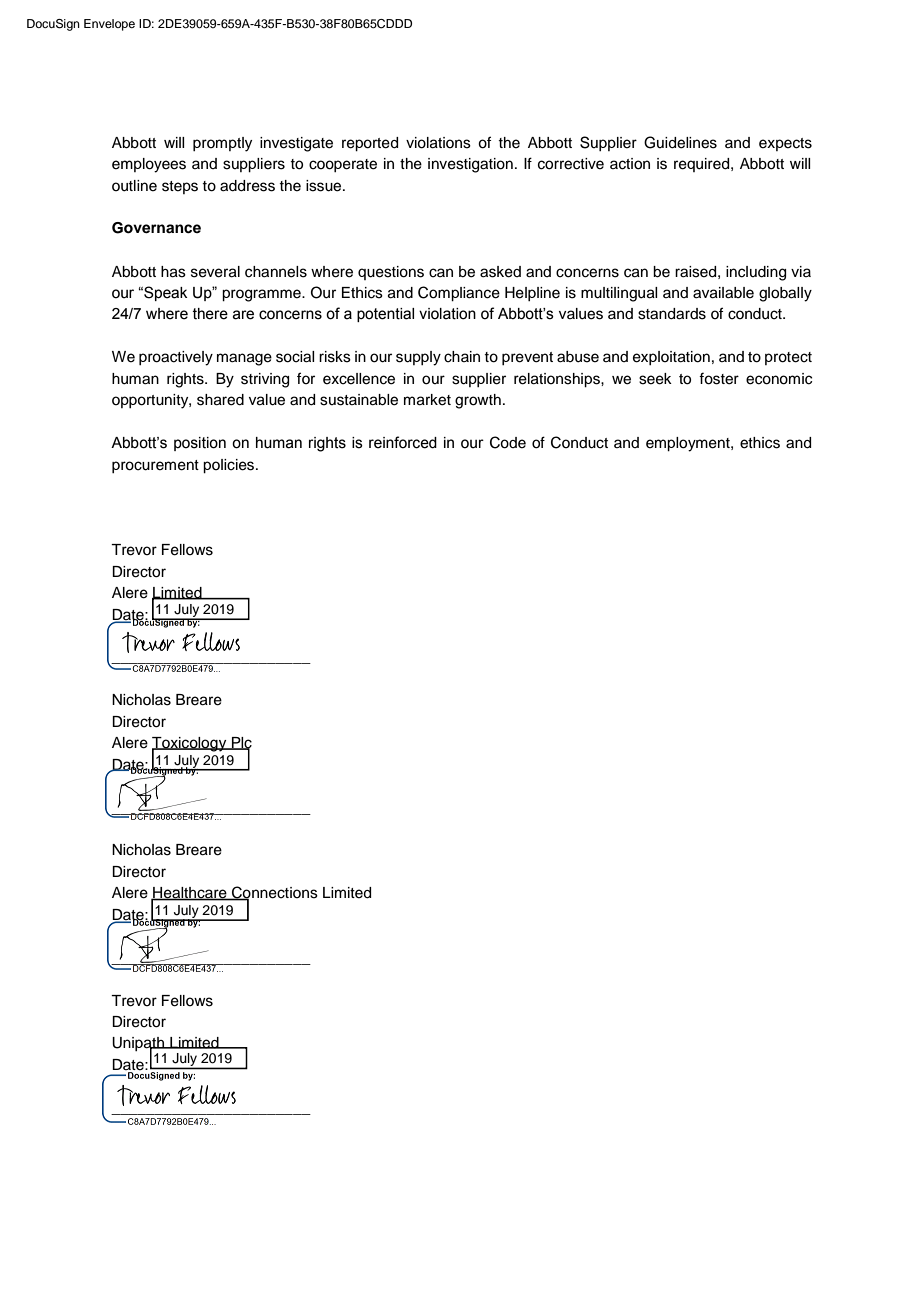 This screenshot has width=924, height=1308. Describe the element at coordinates (222, 144) in the screenshot. I see `promptly` at that location.
